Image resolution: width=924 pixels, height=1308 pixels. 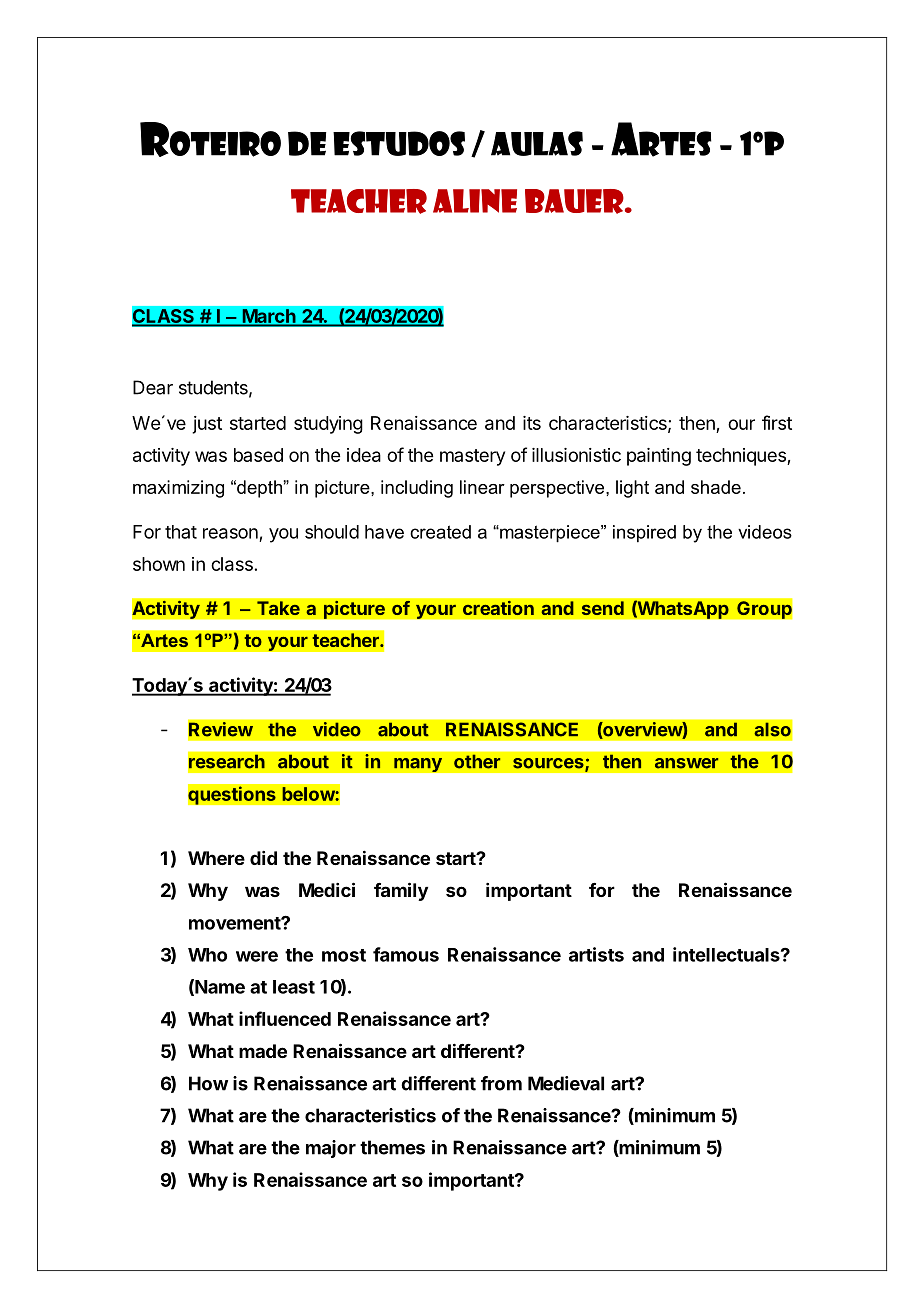 What do you see at coordinates (501, 1083) in the document?
I see `from` at bounding box center [501, 1083].
